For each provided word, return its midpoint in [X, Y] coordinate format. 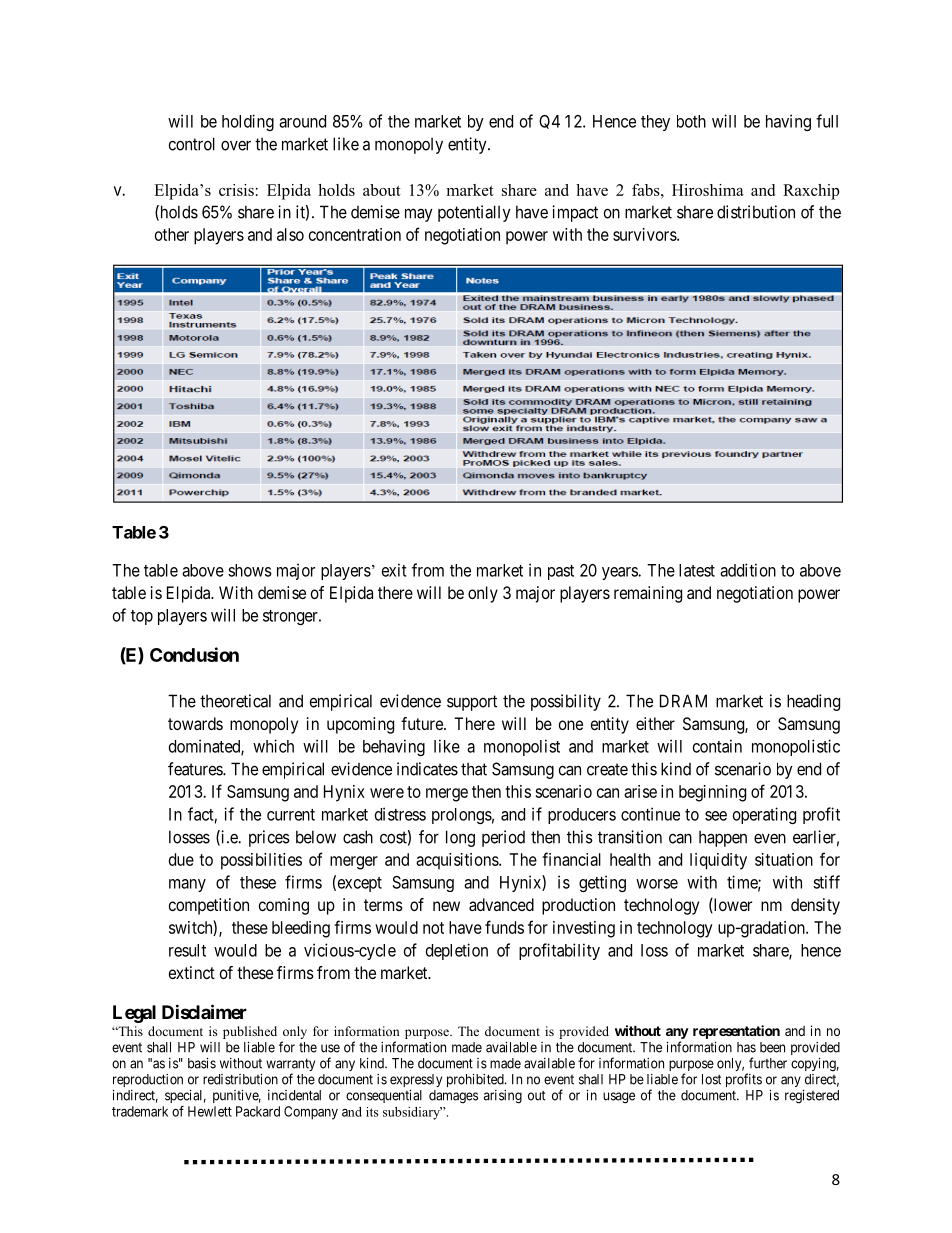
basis [202, 1063]
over [236, 145]
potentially [474, 213]
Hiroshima [708, 190]
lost [711, 1079]
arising [503, 1097]
